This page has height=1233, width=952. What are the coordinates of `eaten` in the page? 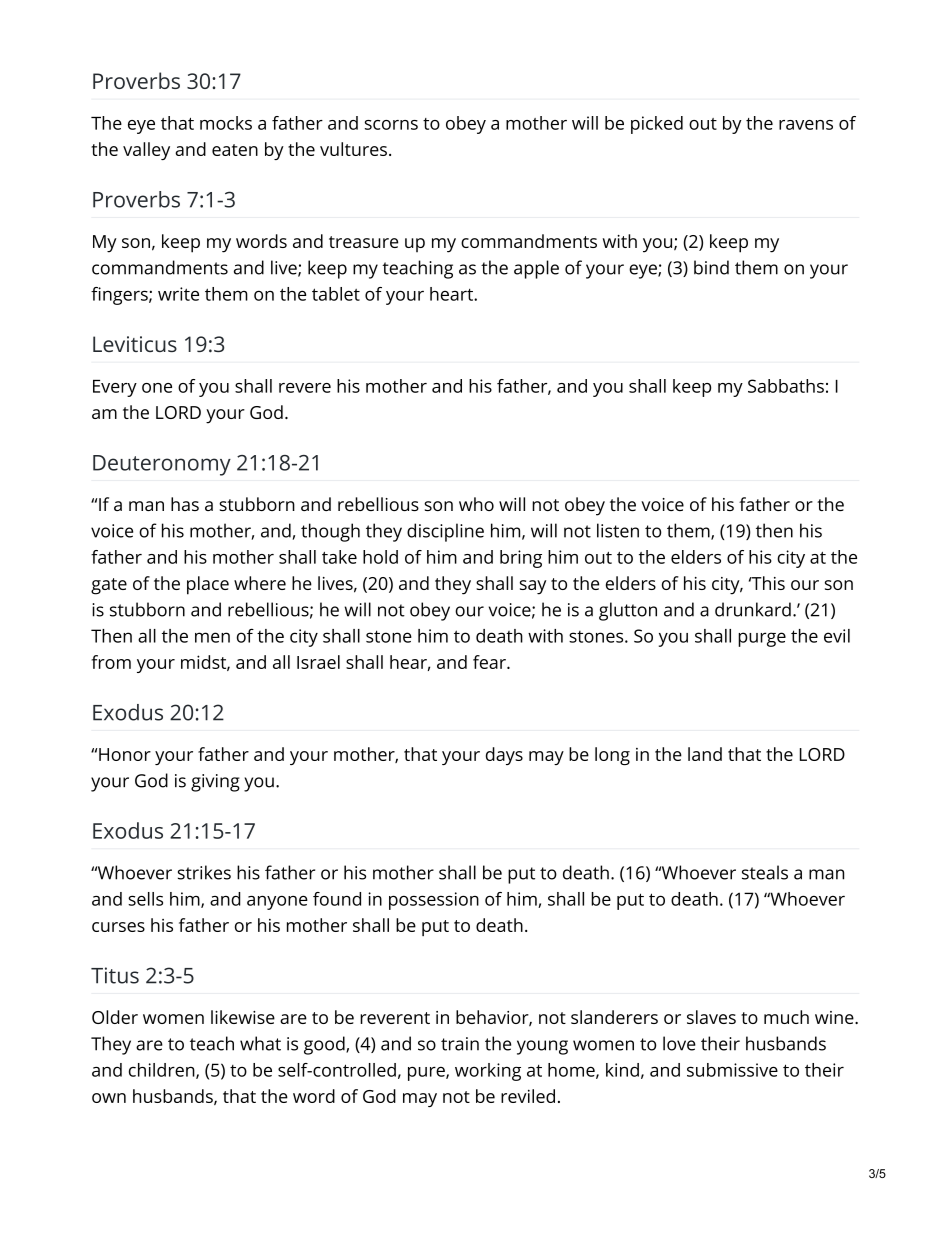 It's located at (235, 150).
